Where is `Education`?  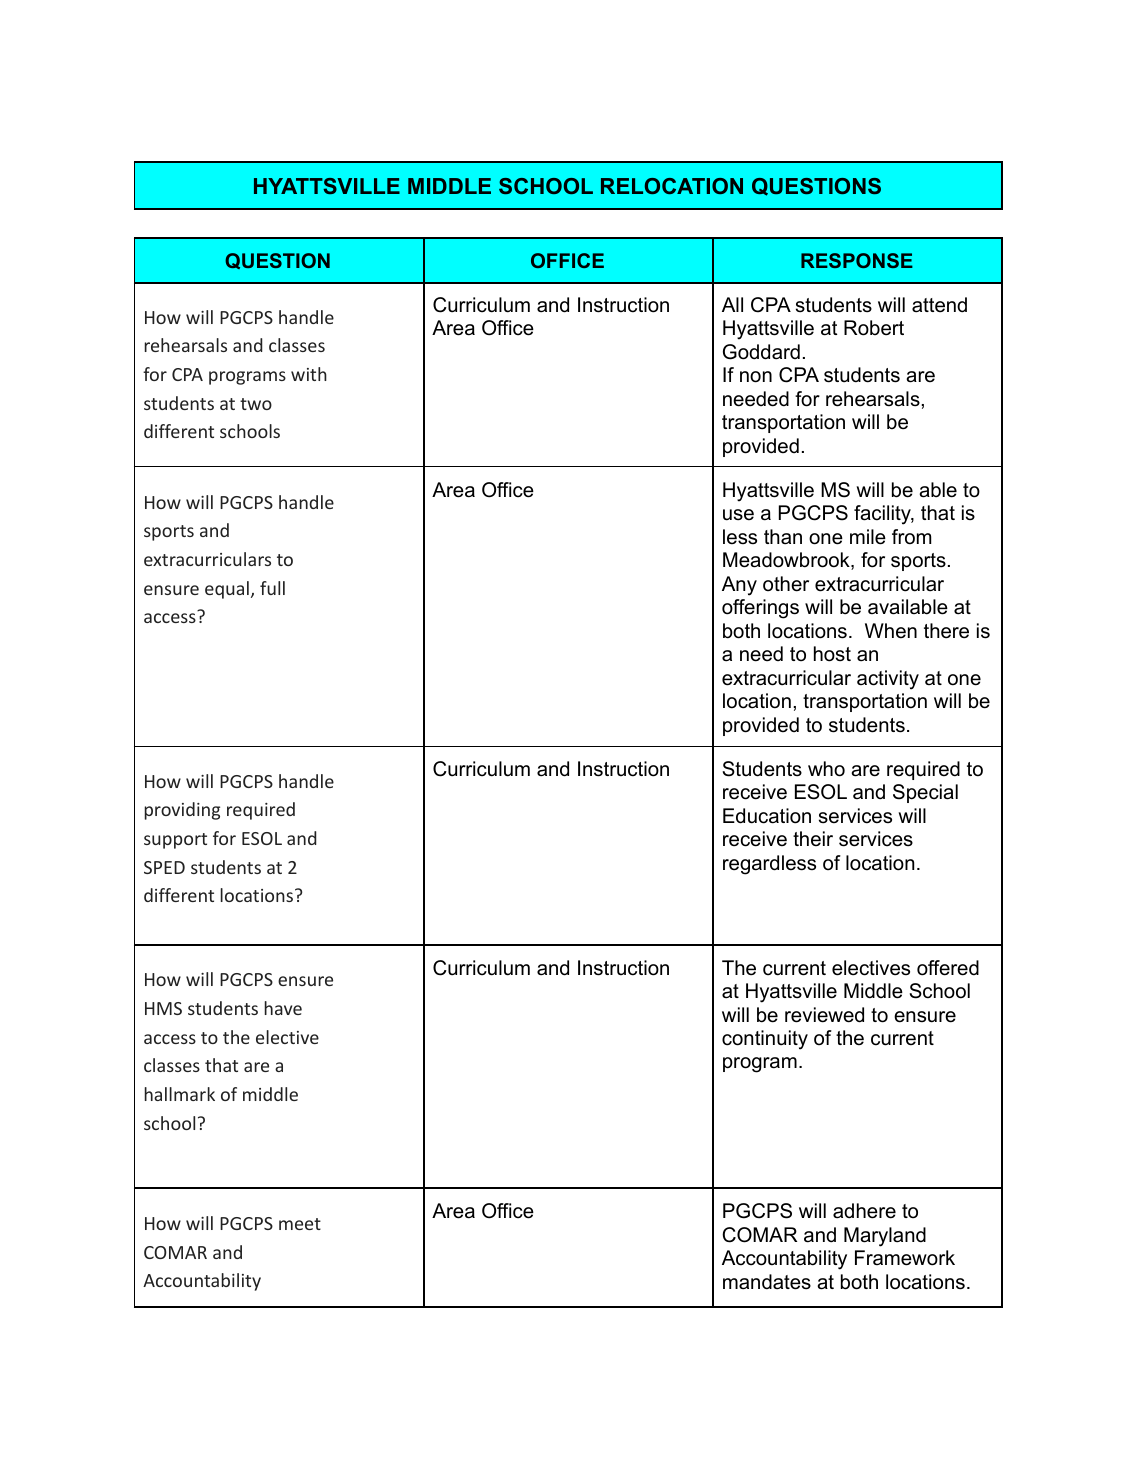
Education is located at coordinates (767, 816).
